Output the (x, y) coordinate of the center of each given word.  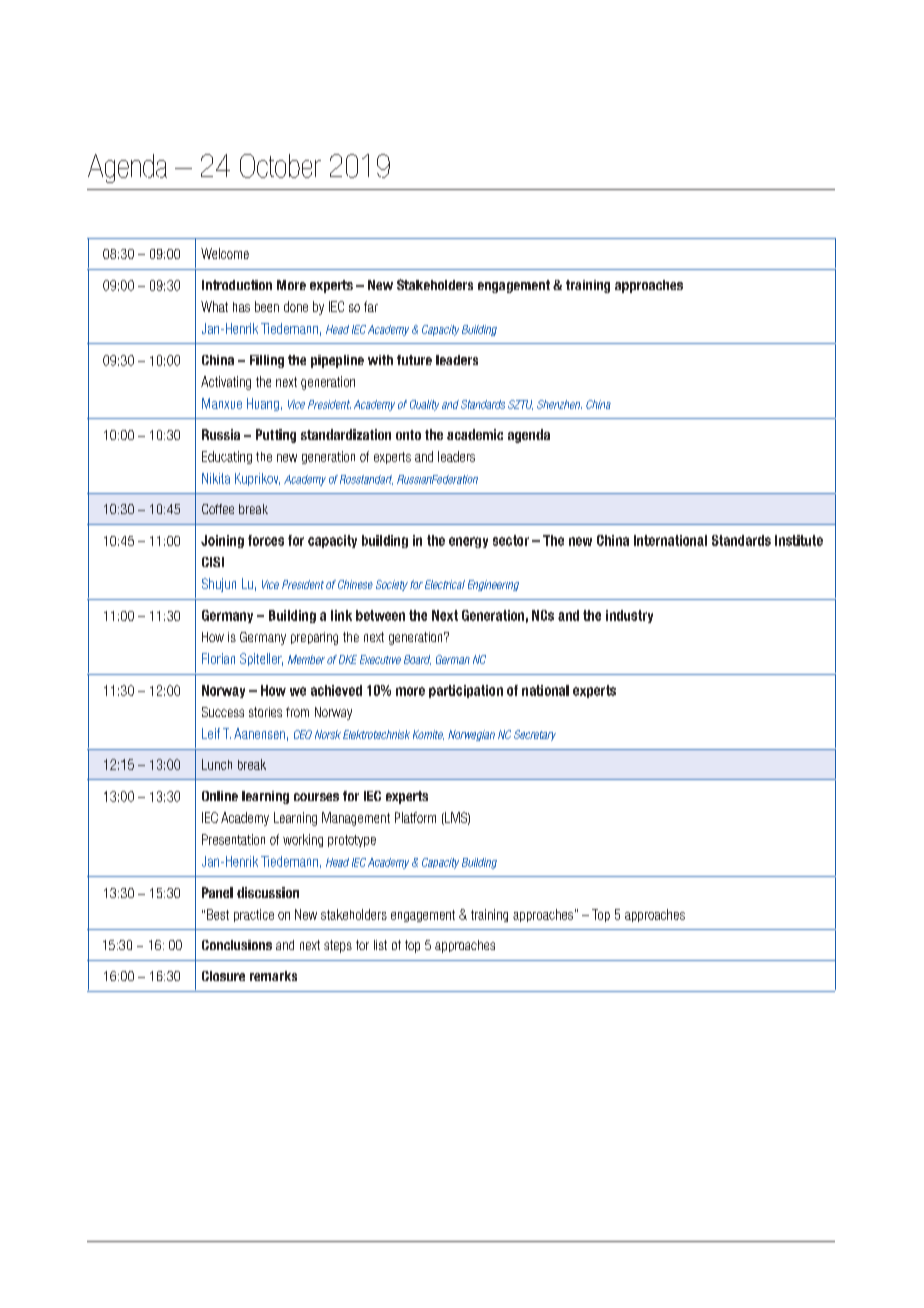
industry (629, 616)
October (280, 166)
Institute (799, 540)
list (380, 945)
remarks (273, 976)
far (371, 306)
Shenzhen (559, 404)
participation (466, 691)
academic (475, 434)
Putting (276, 436)
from (297, 712)
